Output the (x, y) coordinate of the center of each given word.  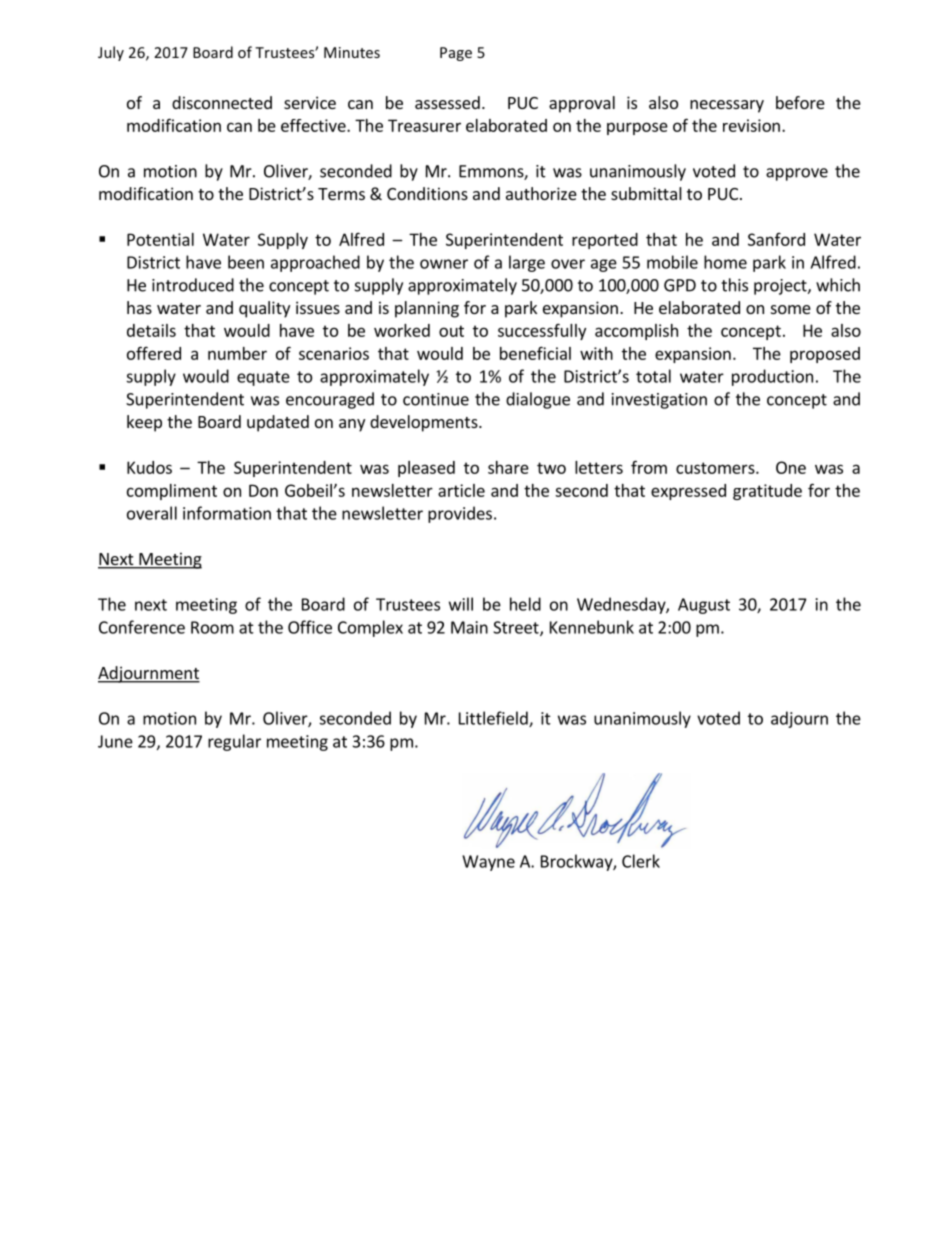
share (508, 467)
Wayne (488, 863)
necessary (727, 106)
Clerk (641, 861)
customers (716, 468)
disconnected (222, 102)
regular (234, 742)
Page (456, 54)
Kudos (149, 467)
